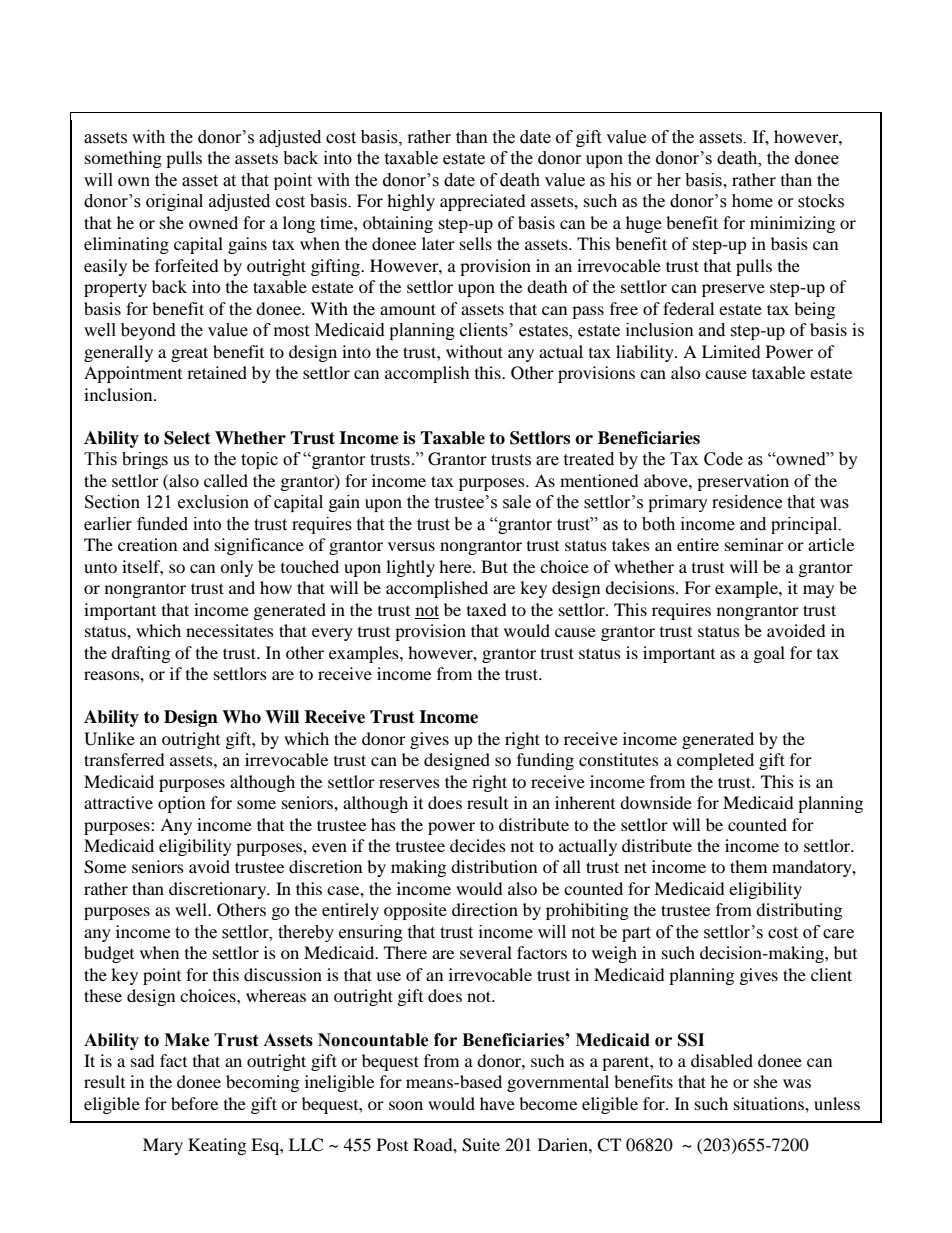 This page has height=1233, width=952. I want to click on minimizing, so click(792, 224).
